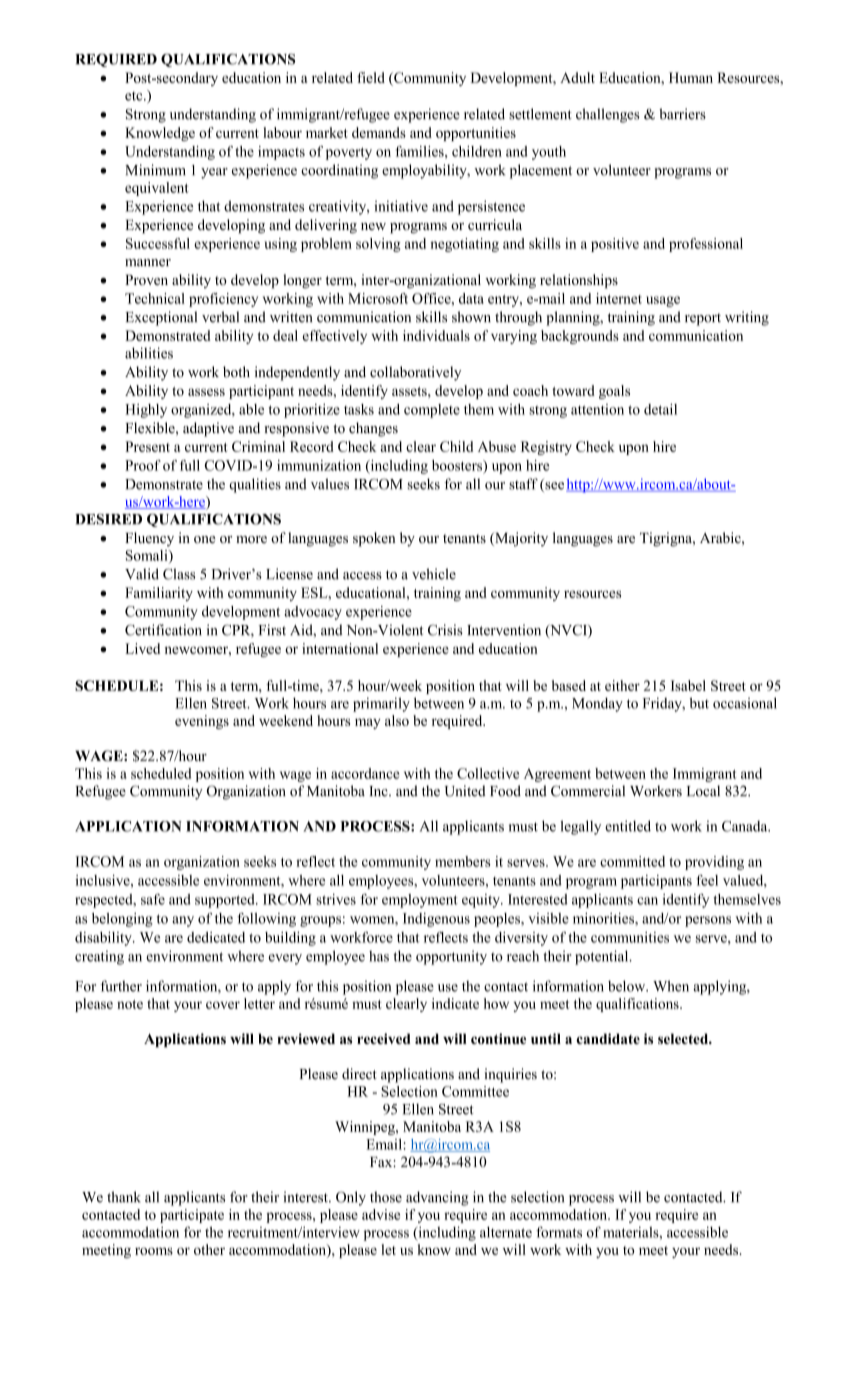  What do you see at coordinates (135, 96) in the image?
I see `etc` at bounding box center [135, 96].
